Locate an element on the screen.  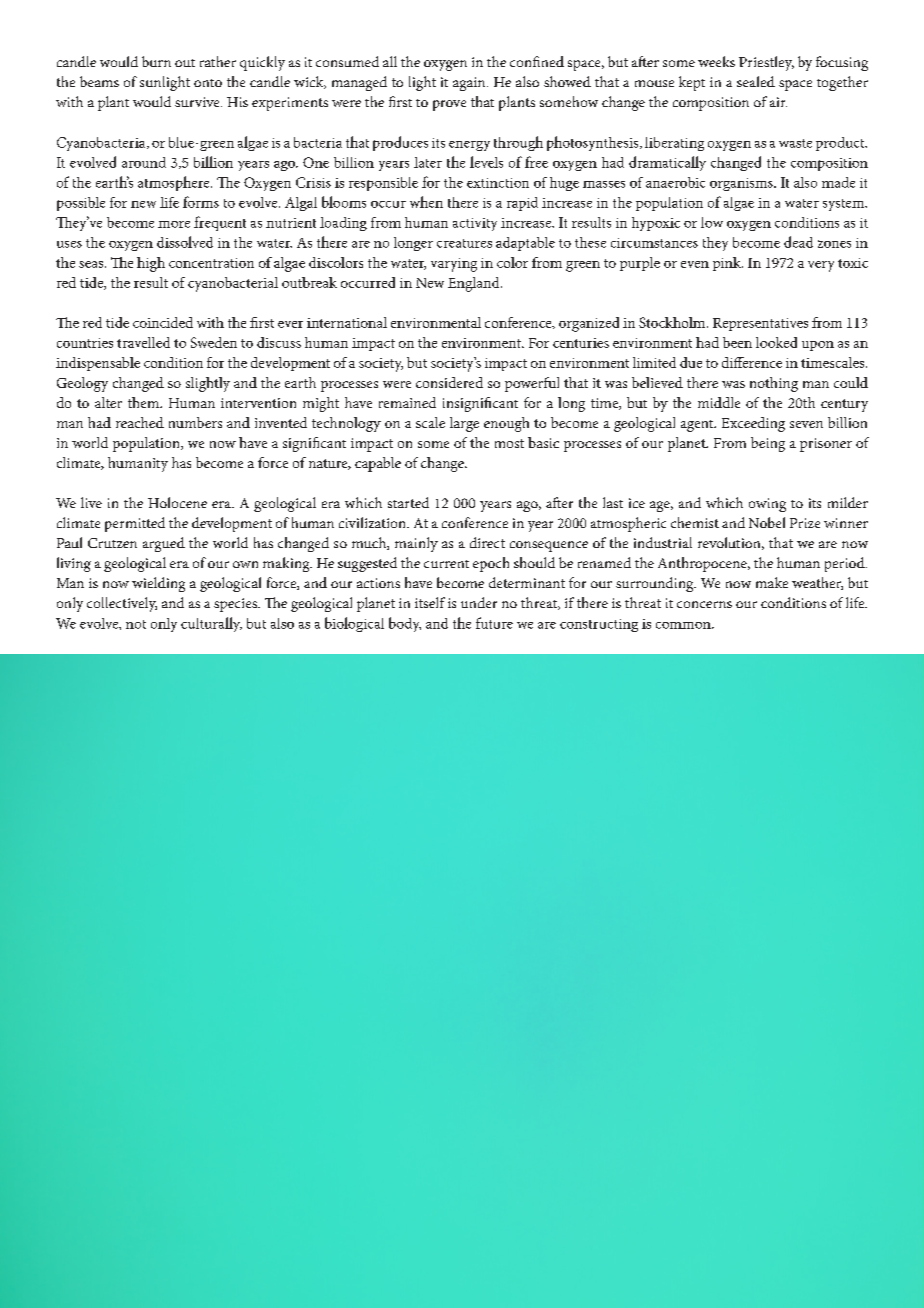
collectively is located at coordinates (122, 604).
